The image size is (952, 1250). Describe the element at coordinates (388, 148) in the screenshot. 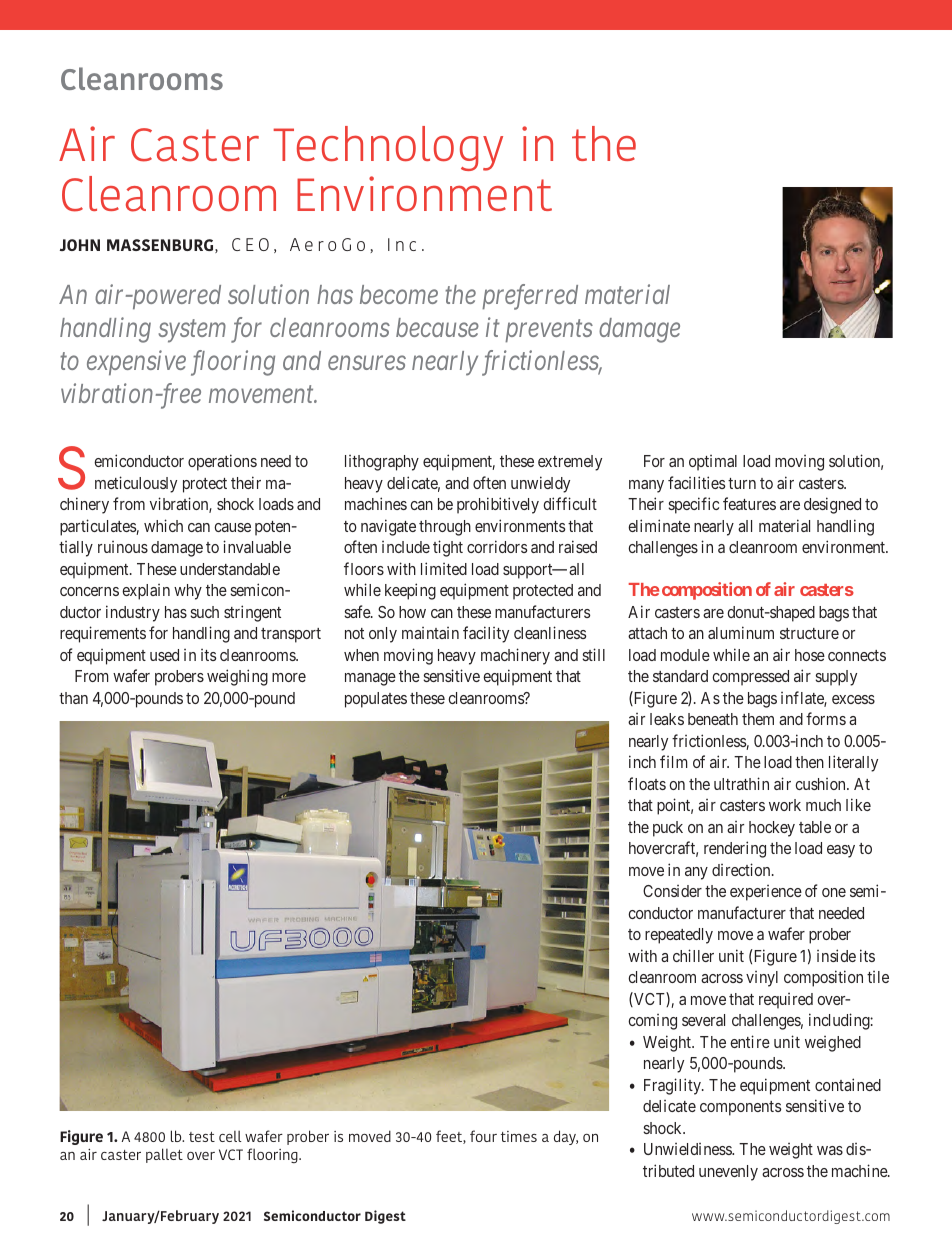

I see `Technology` at that location.
